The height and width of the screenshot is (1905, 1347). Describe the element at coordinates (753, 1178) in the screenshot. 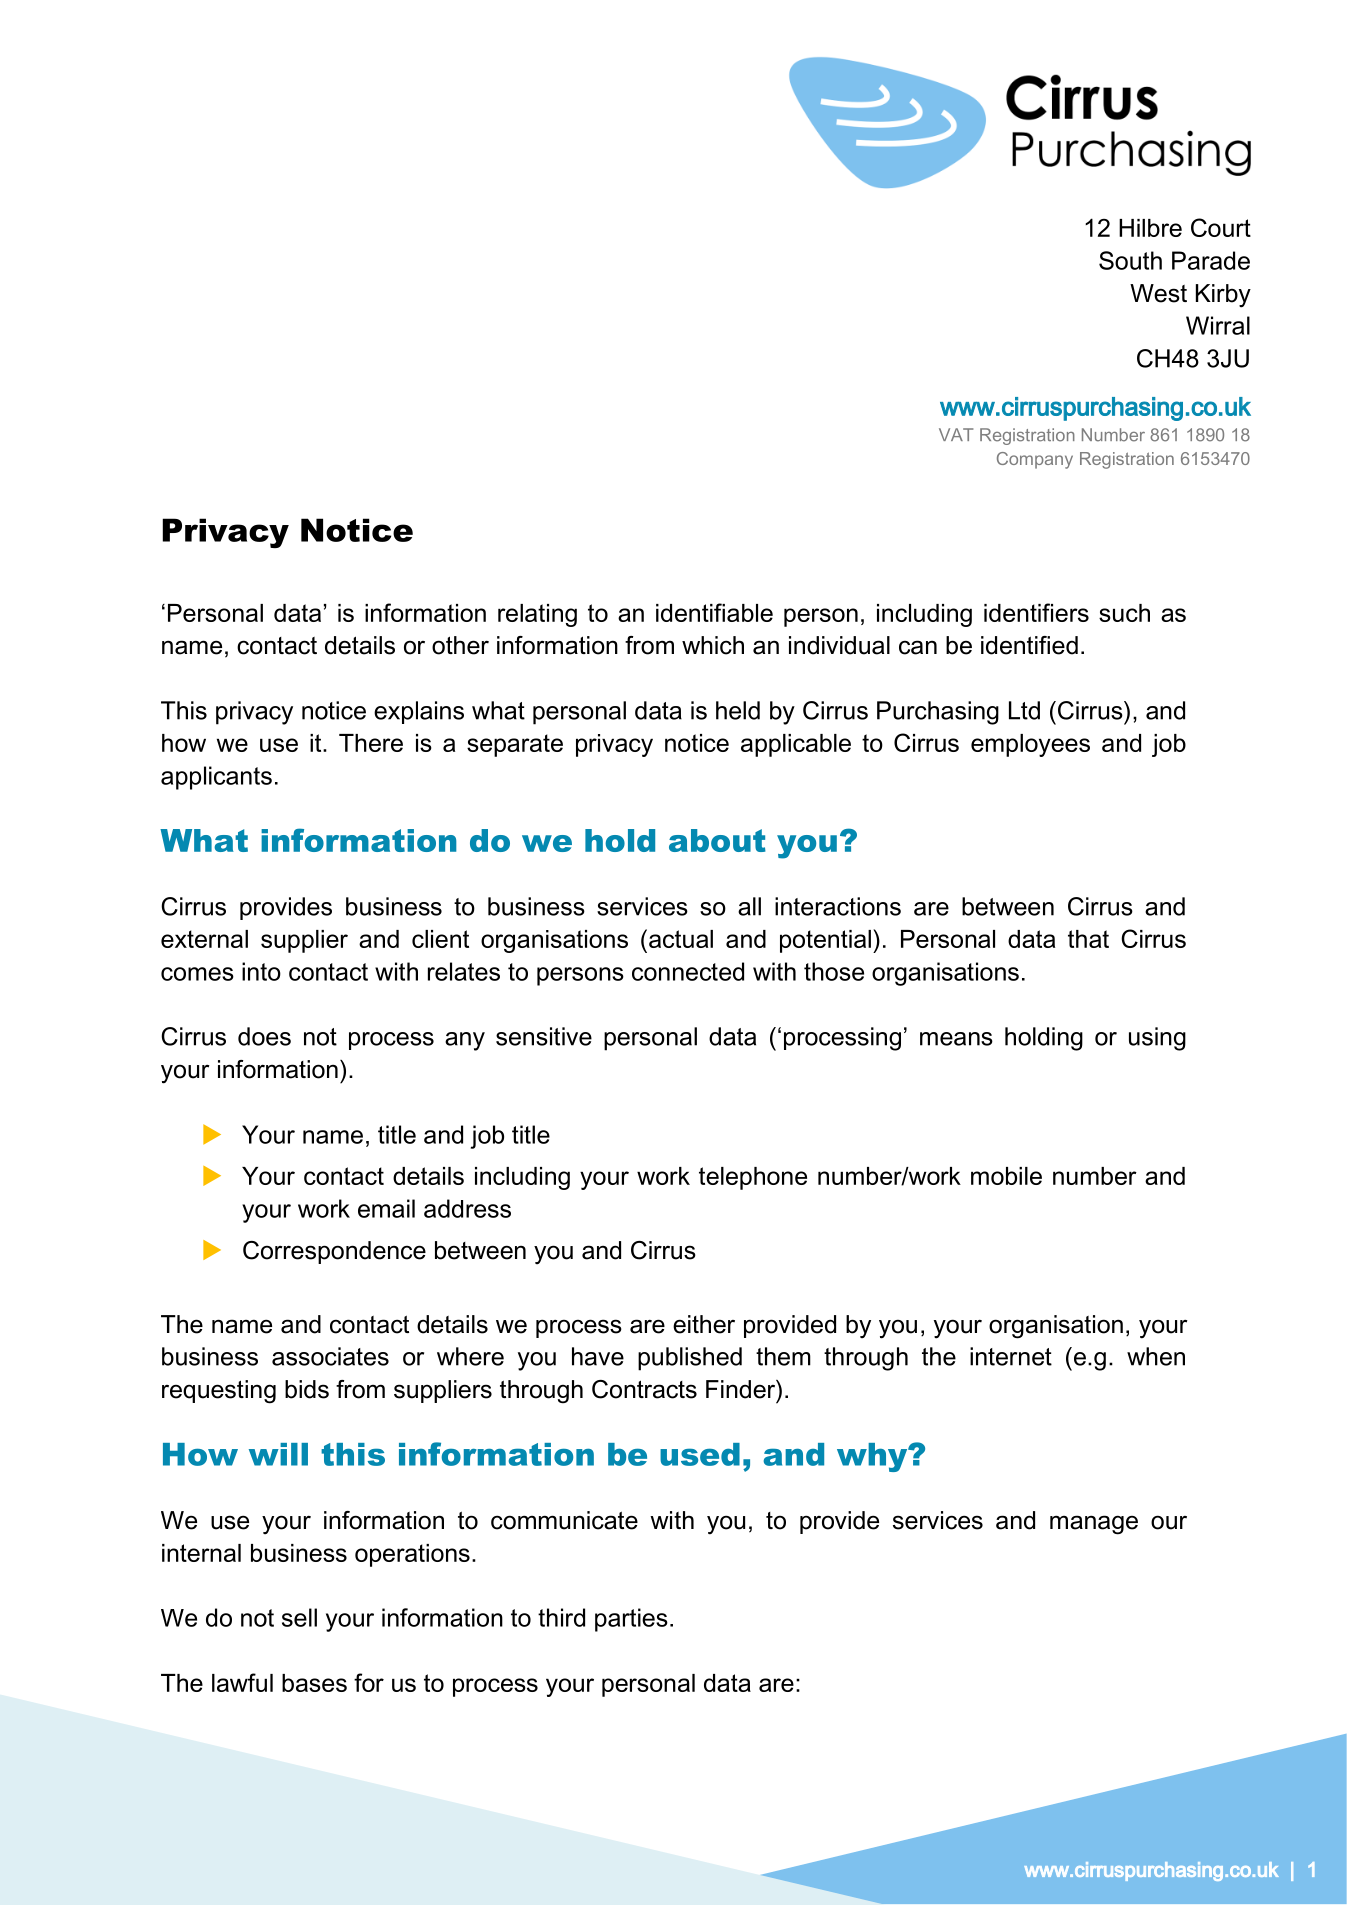

I see `telephone` at that location.
